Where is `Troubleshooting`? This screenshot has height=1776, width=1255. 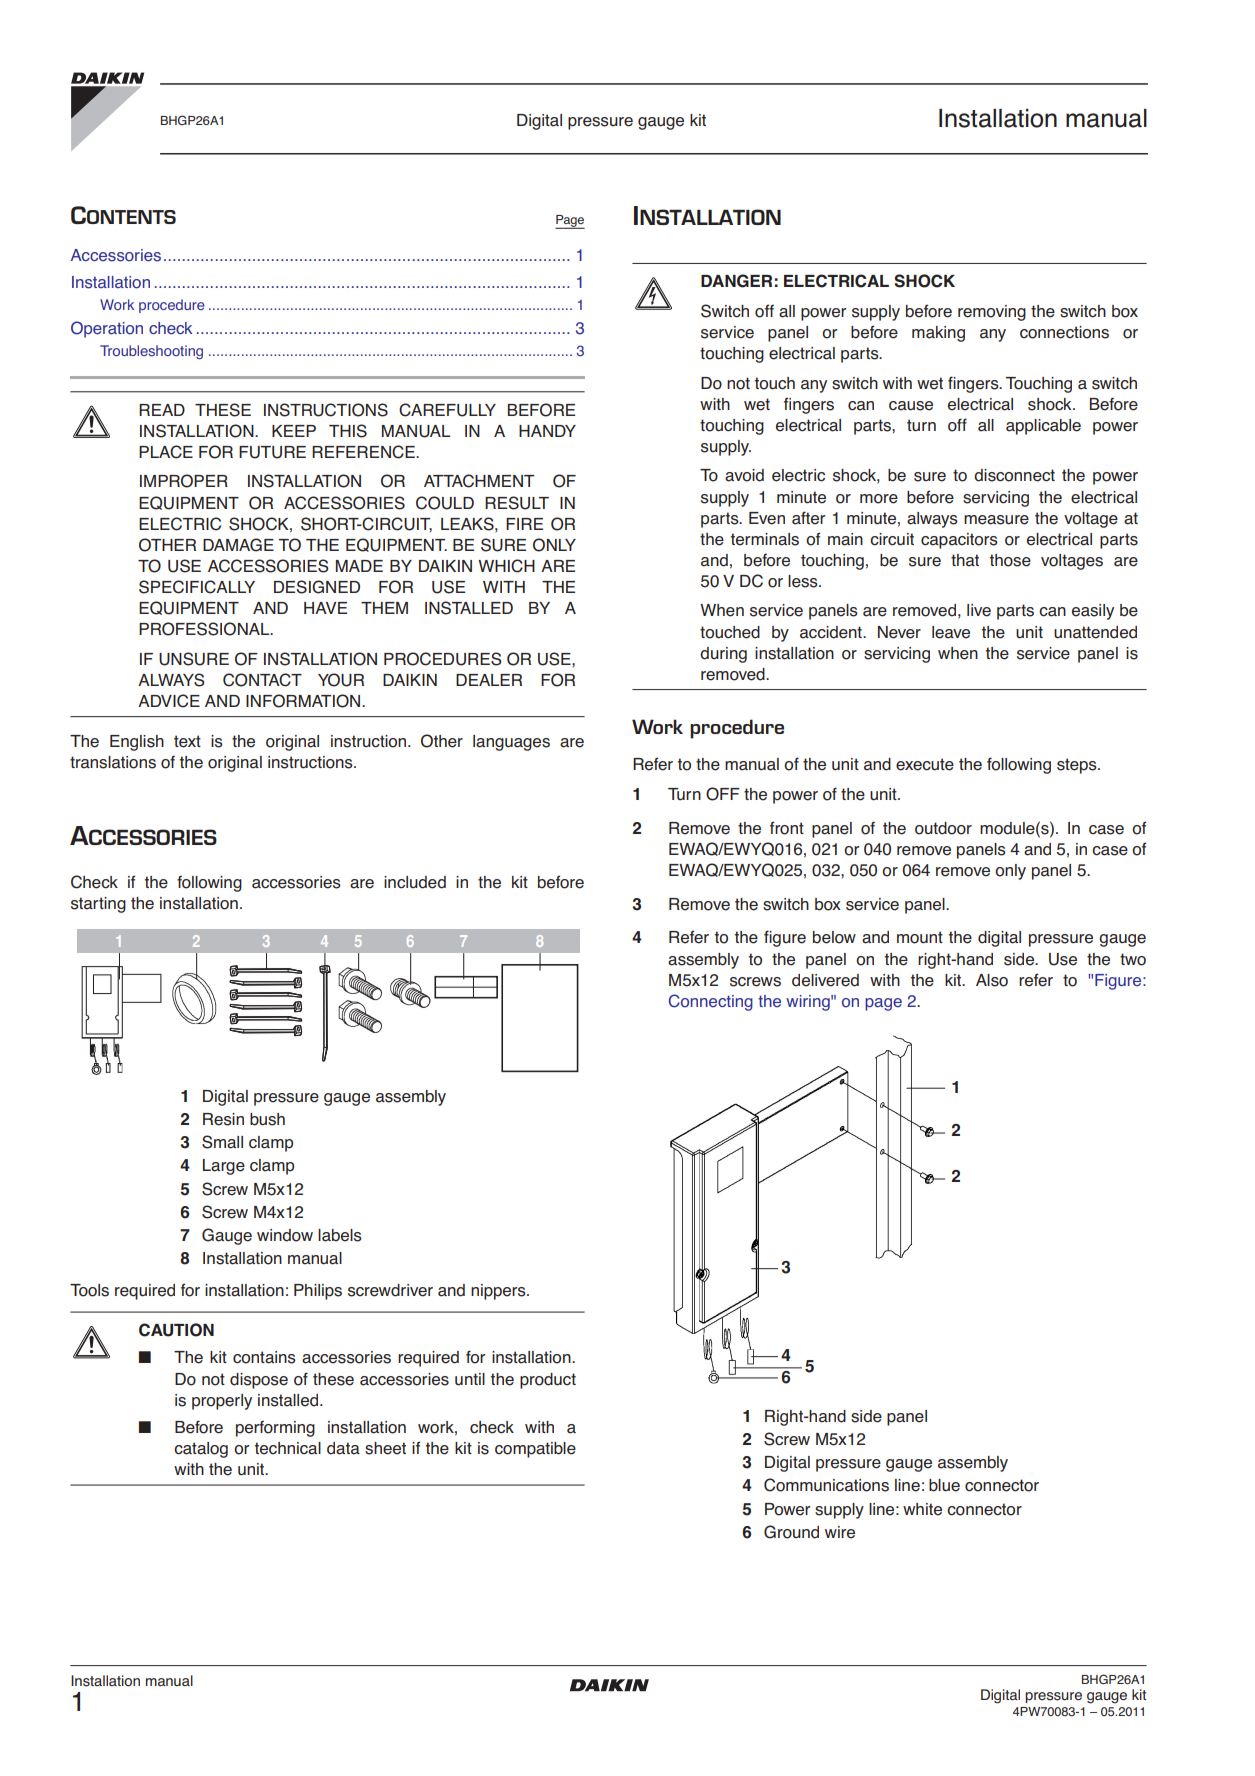 Troubleshooting is located at coordinates (151, 352).
